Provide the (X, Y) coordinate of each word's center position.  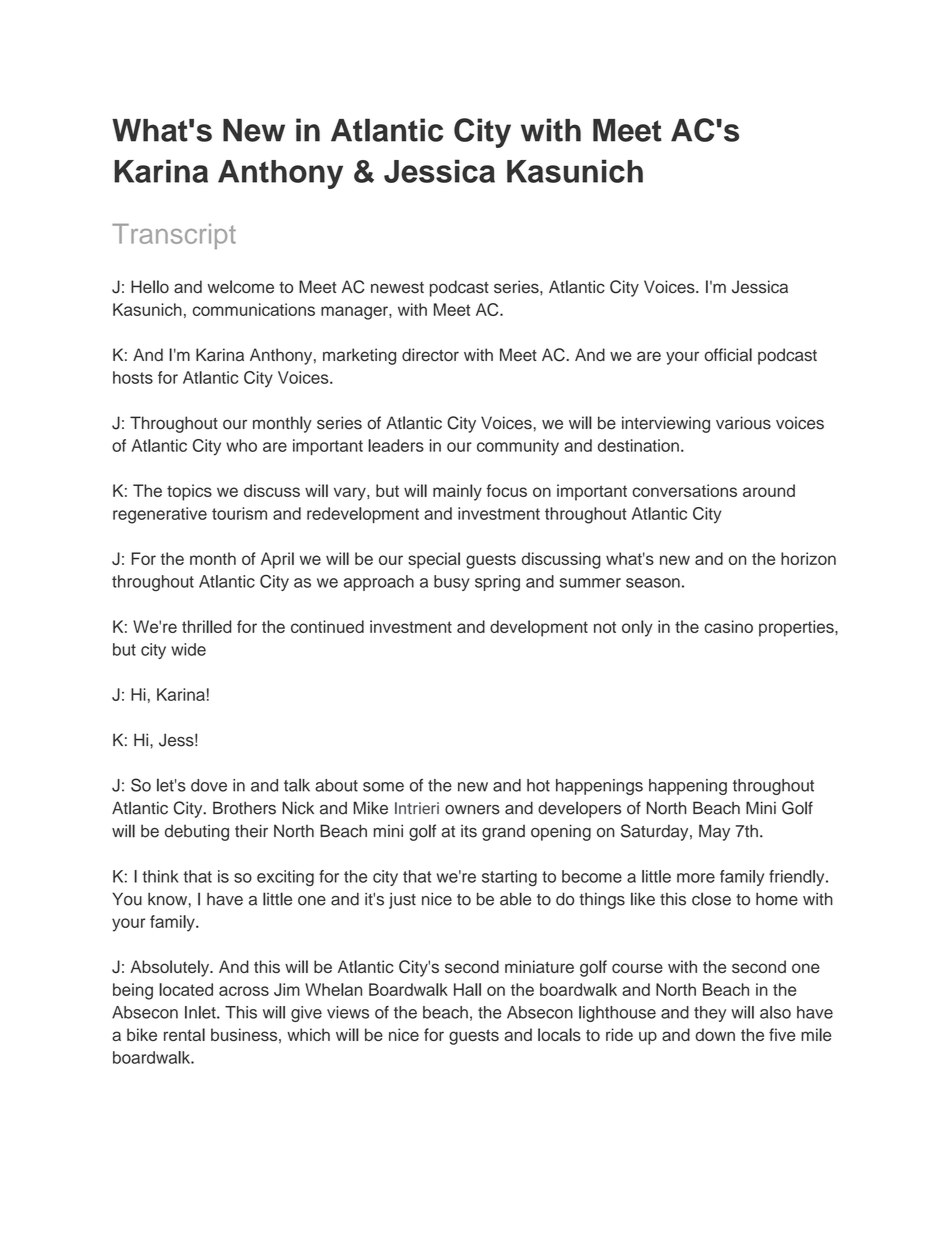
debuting (197, 832)
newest (397, 288)
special (434, 560)
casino (728, 626)
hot (538, 785)
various (743, 423)
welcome (240, 287)
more (696, 878)
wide (188, 649)
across (244, 991)
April (277, 560)
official (728, 355)
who (241, 445)
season (653, 583)
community (518, 447)
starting (509, 878)
